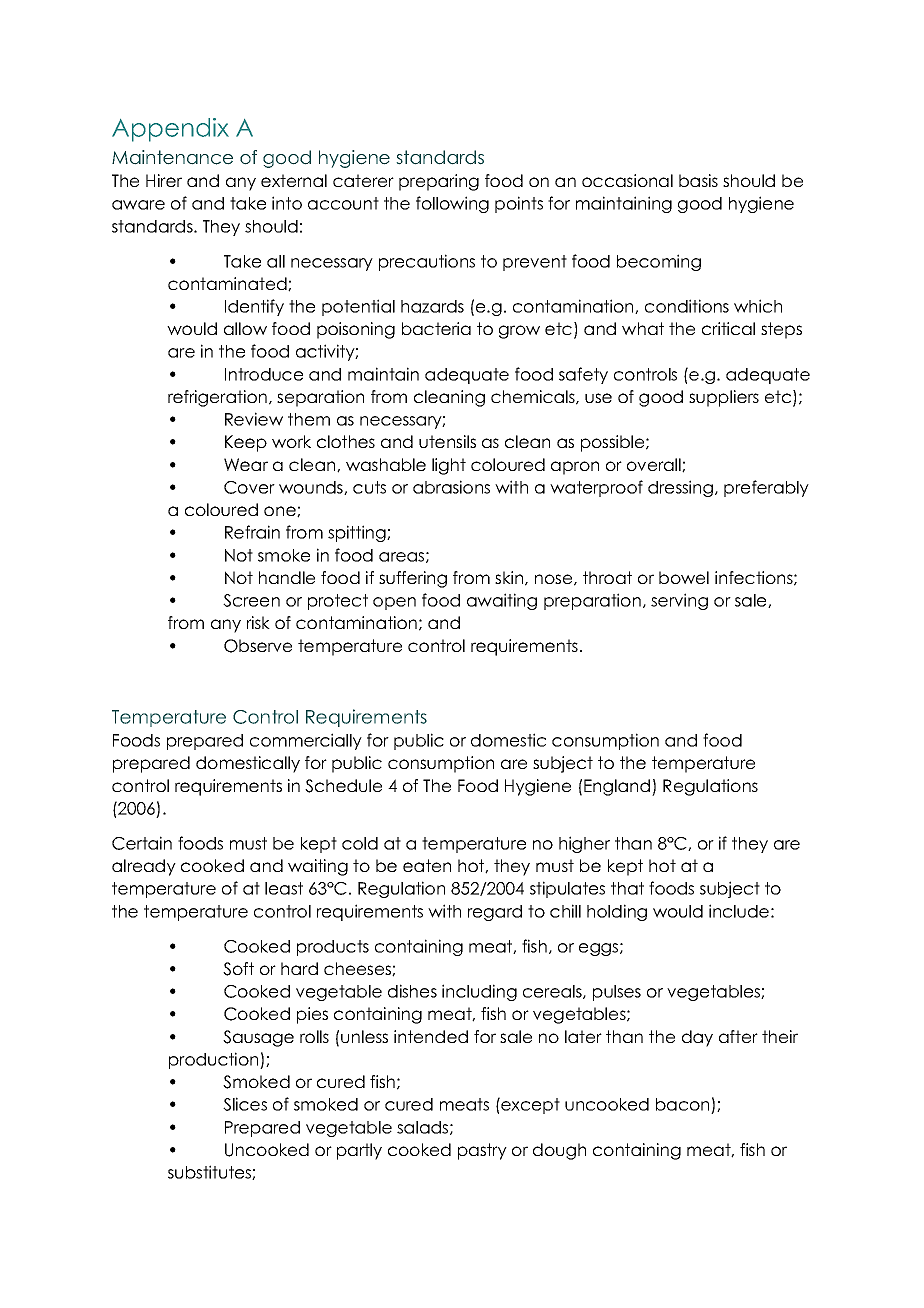 This screenshot has width=924, height=1308. Describe the element at coordinates (698, 180) in the screenshot. I see `basis` at that location.
